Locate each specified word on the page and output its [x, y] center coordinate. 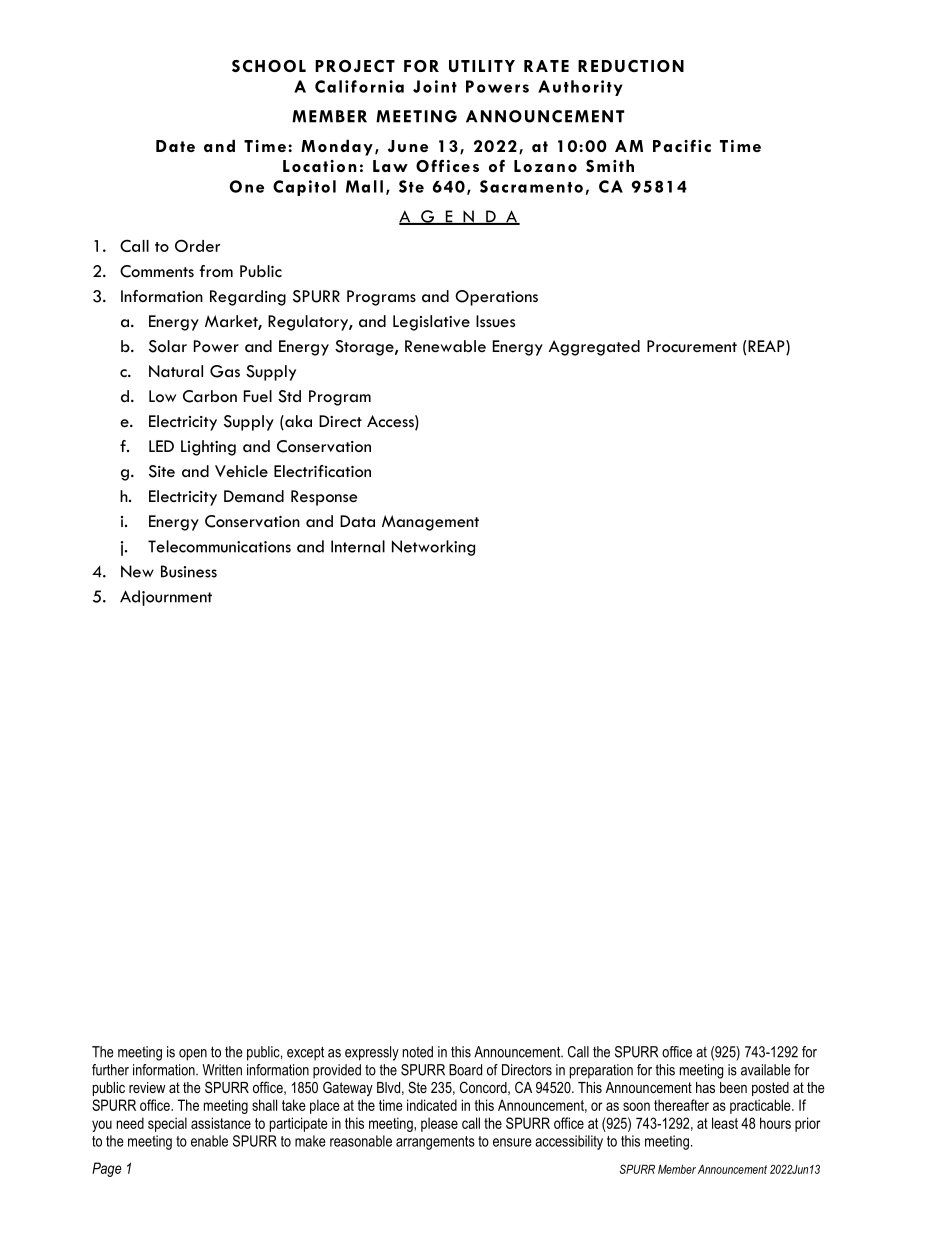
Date [175, 146]
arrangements [435, 1143]
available [765, 1070]
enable [209, 1141]
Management [430, 523]
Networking [433, 548]
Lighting [208, 448]
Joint [435, 86]
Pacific [682, 146]
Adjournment [166, 598]
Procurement [692, 346]
